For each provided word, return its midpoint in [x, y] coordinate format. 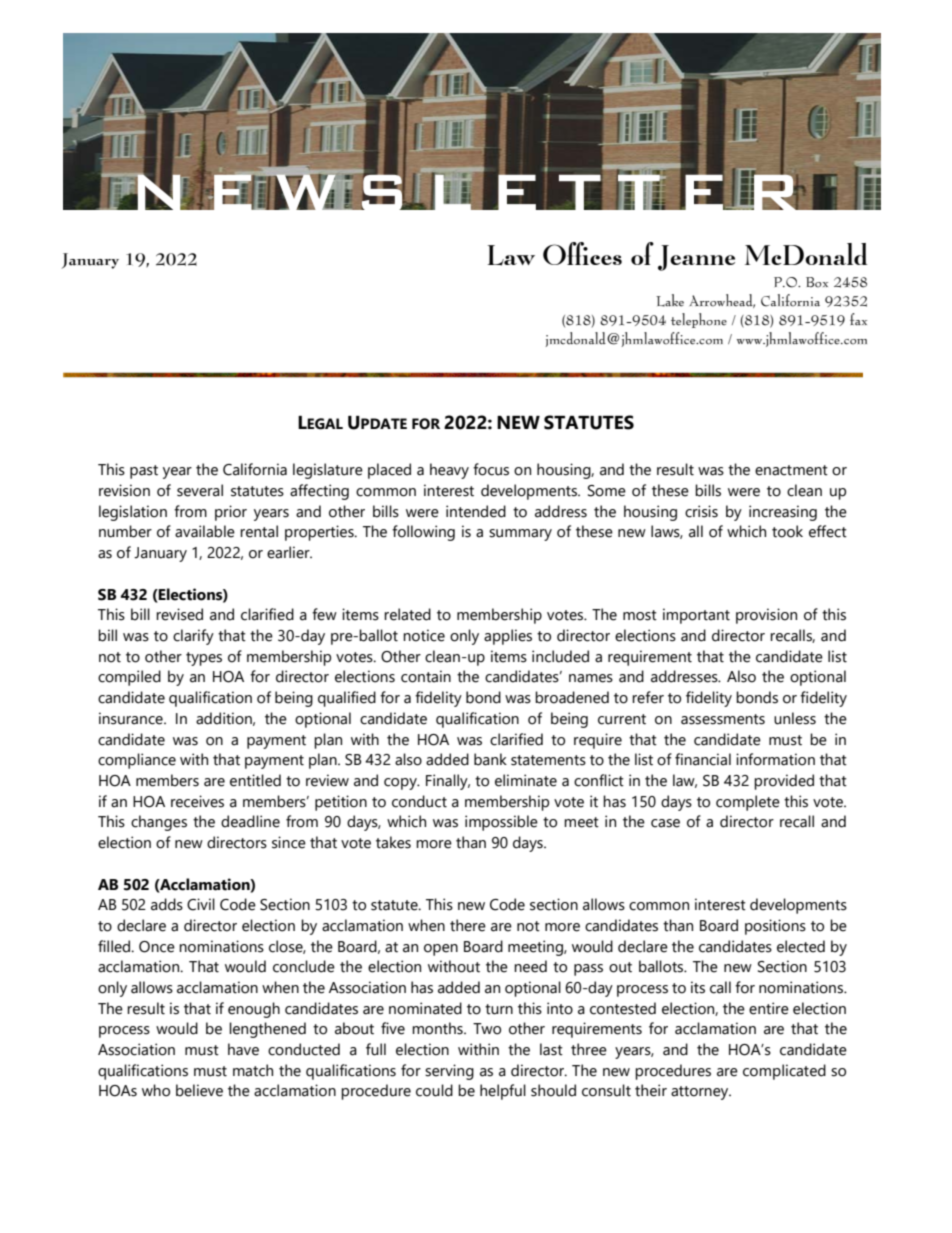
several [200, 490]
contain [426, 676]
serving [449, 1072]
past [144, 472]
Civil [201, 904]
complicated [784, 1072]
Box [817, 282]
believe [199, 1090]
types [204, 659]
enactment [791, 470]
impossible [501, 823]
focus [491, 469]
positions [775, 927]
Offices [582, 253]
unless [795, 718]
